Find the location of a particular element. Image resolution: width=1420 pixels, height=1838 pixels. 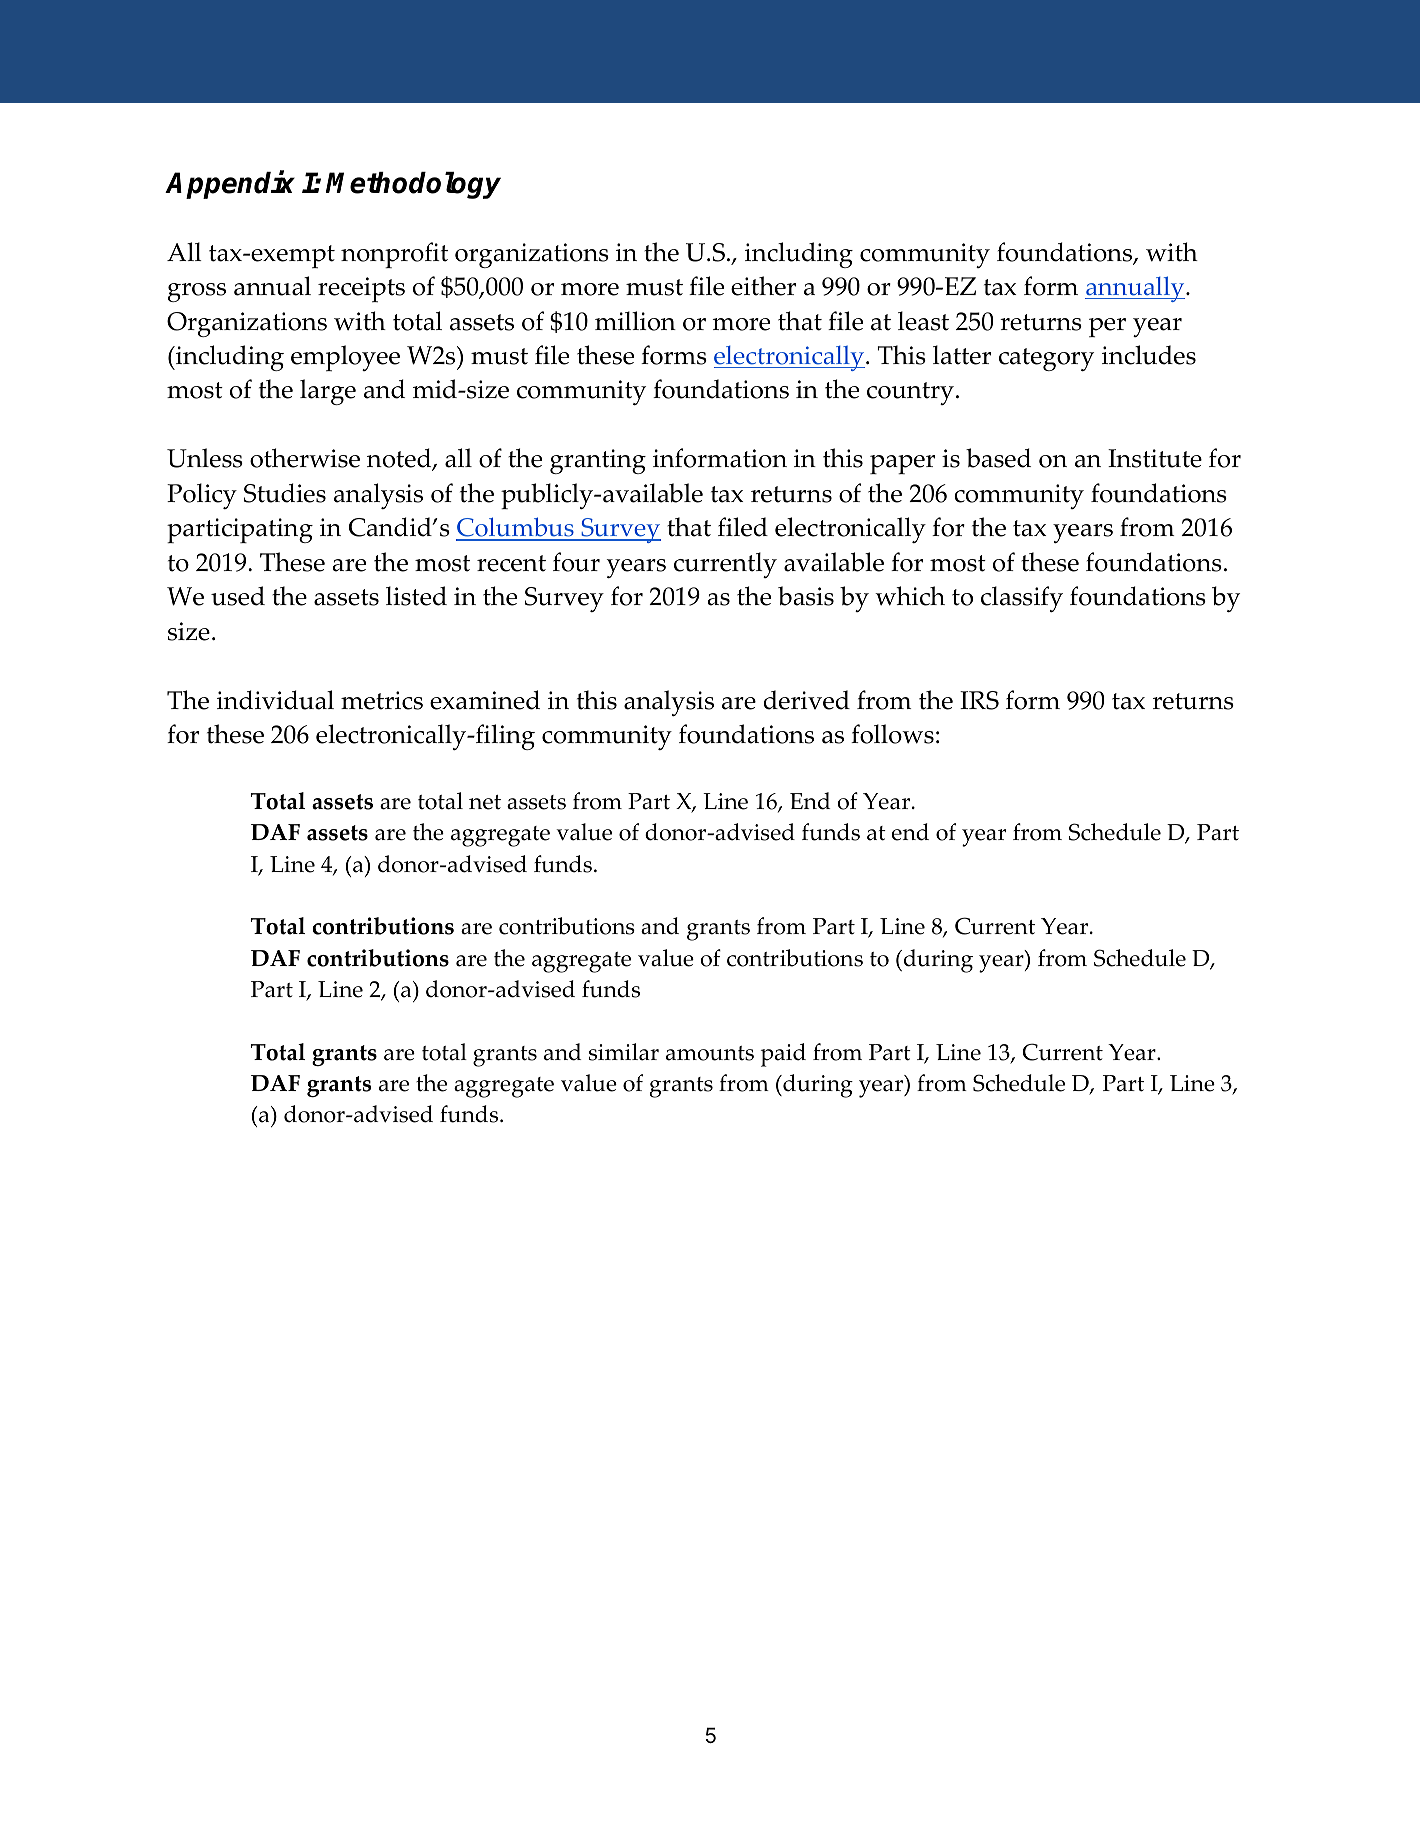

either is located at coordinates (763, 286).
